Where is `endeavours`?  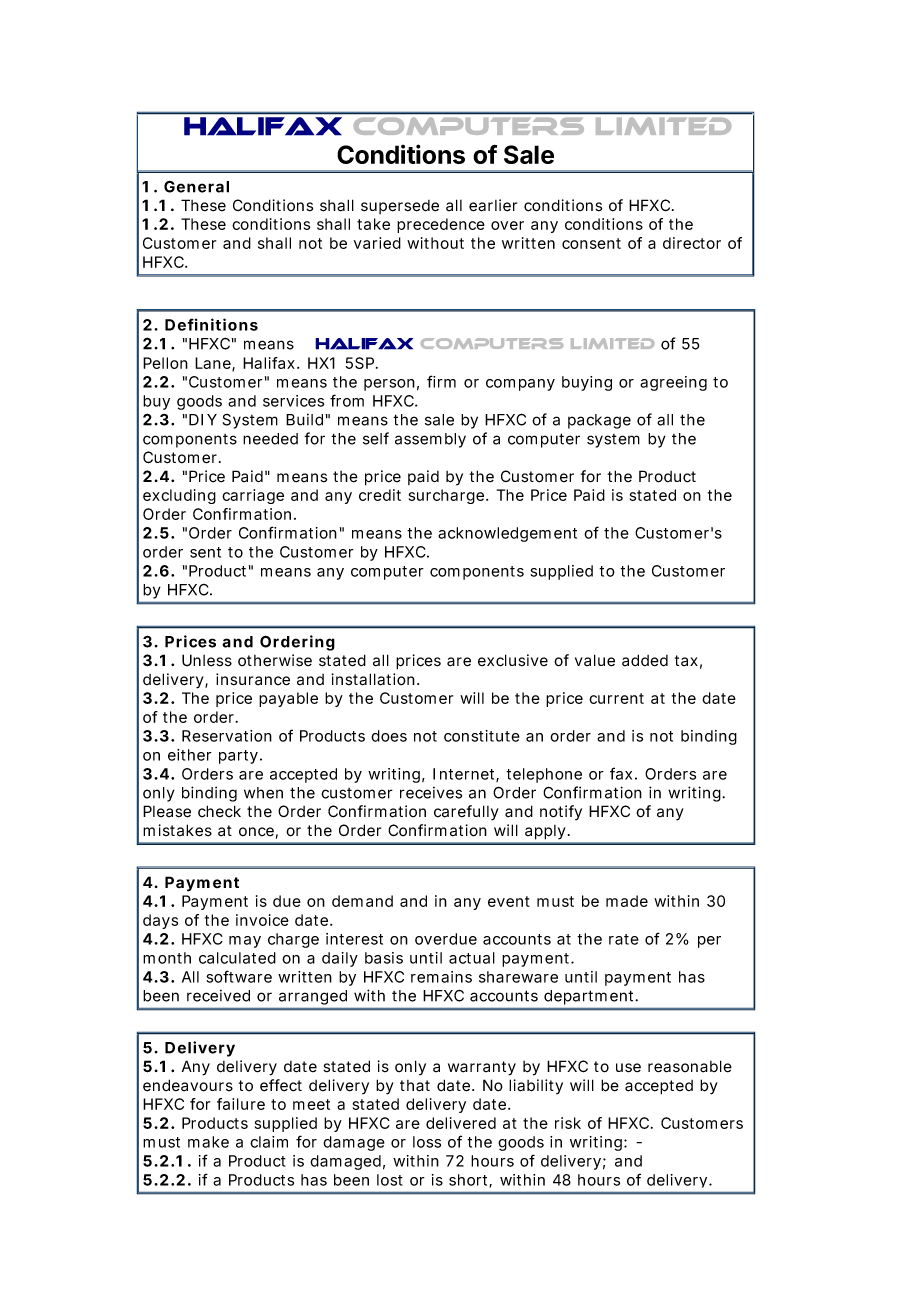 endeavours is located at coordinates (188, 1085).
